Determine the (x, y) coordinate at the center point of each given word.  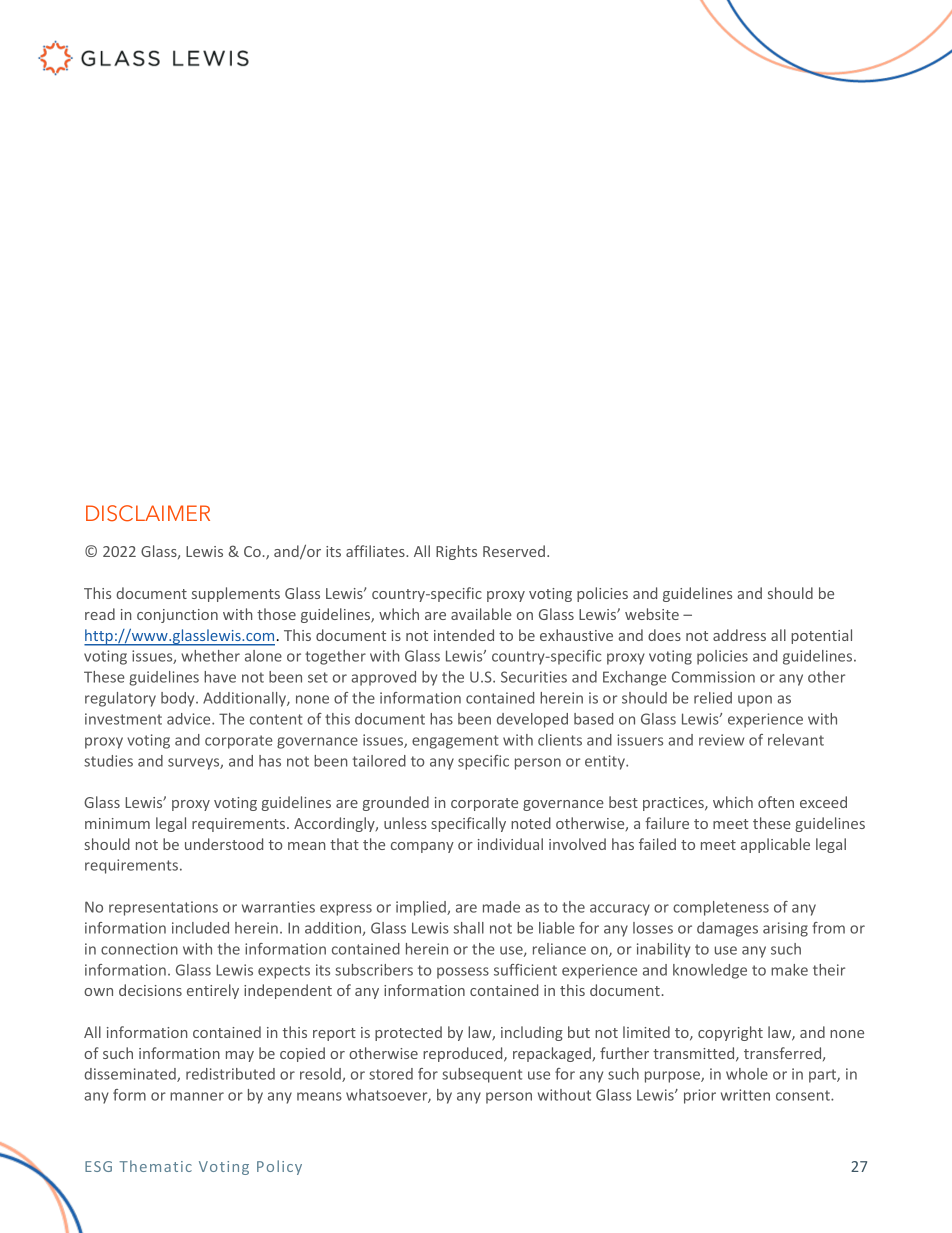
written (745, 1095)
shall (469, 928)
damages (727, 929)
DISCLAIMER (148, 513)
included (200, 928)
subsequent (482, 1075)
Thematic (155, 1166)
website (652, 614)
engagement (455, 742)
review (721, 740)
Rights (456, 552)
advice (190, 719)
